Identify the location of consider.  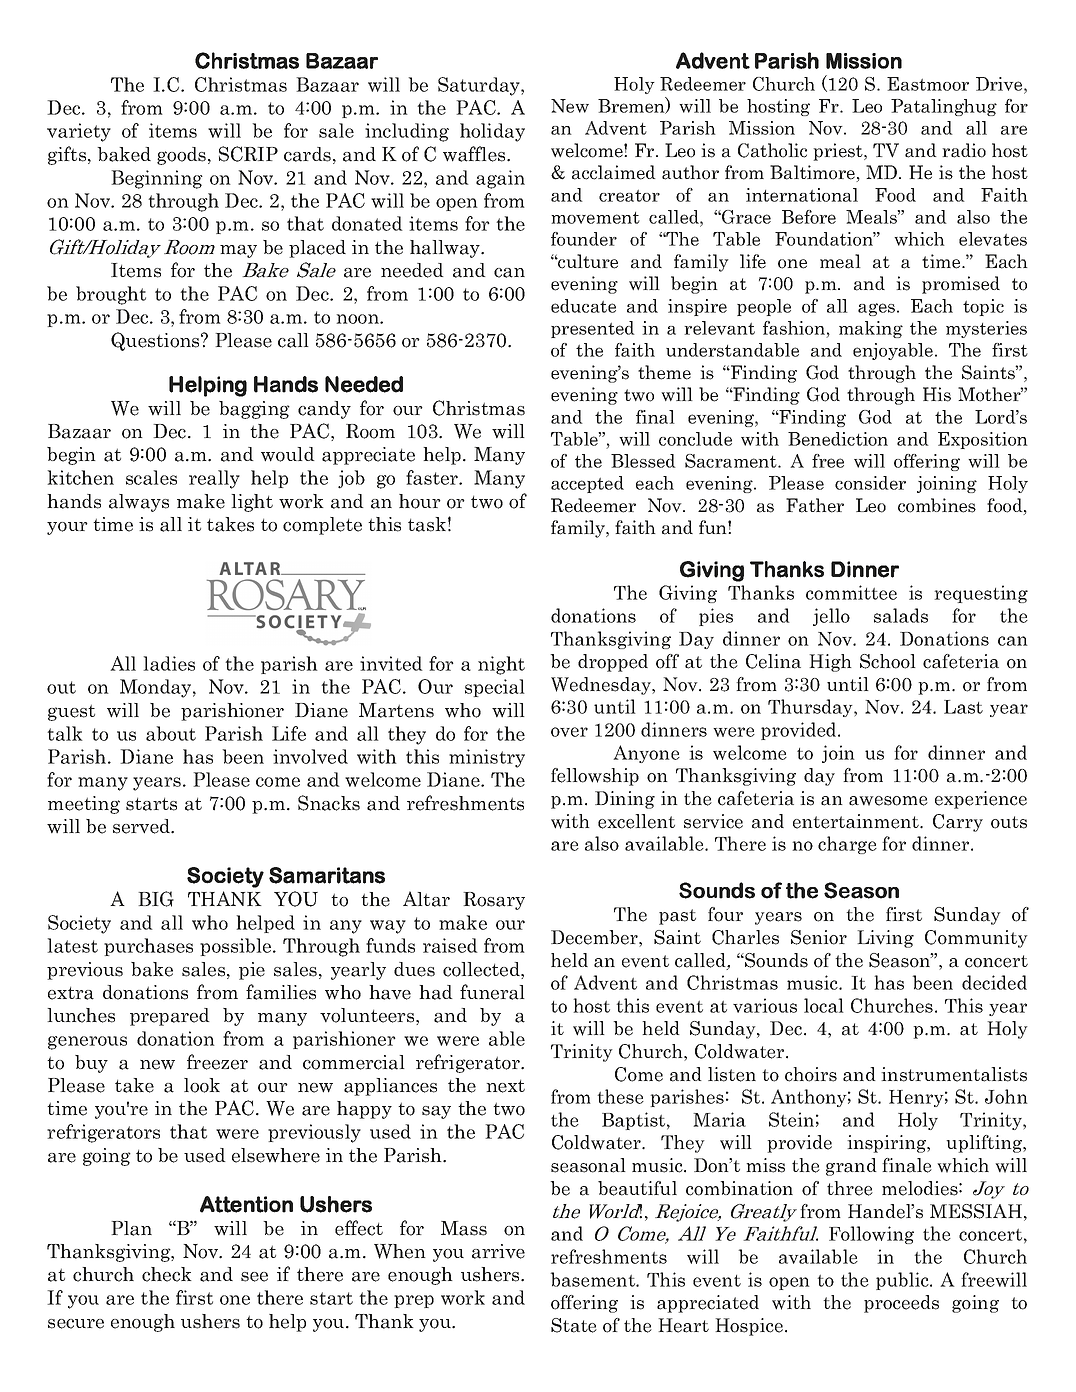
(870, 483).
